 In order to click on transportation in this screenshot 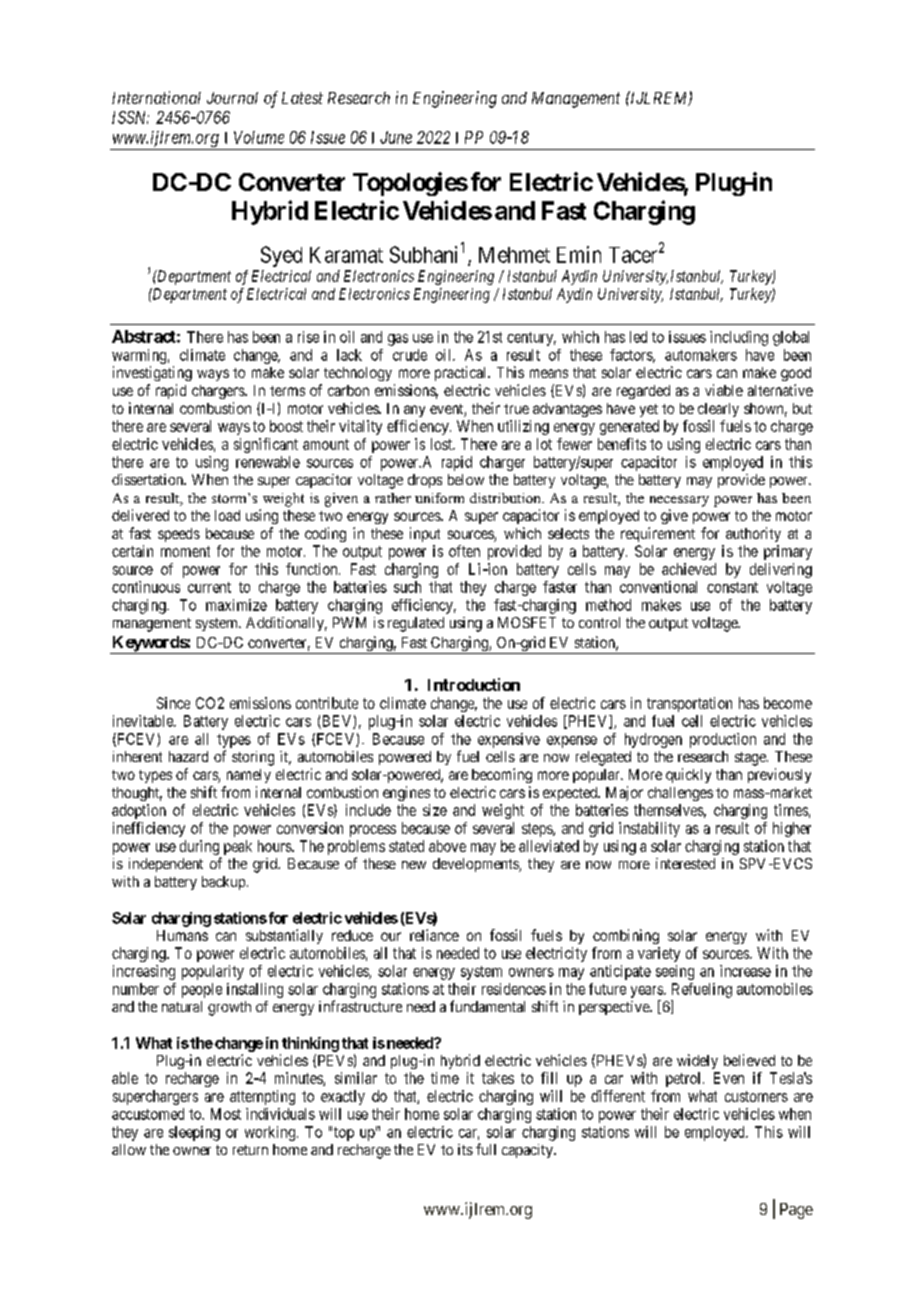, I will do `click(689, 704)`.
